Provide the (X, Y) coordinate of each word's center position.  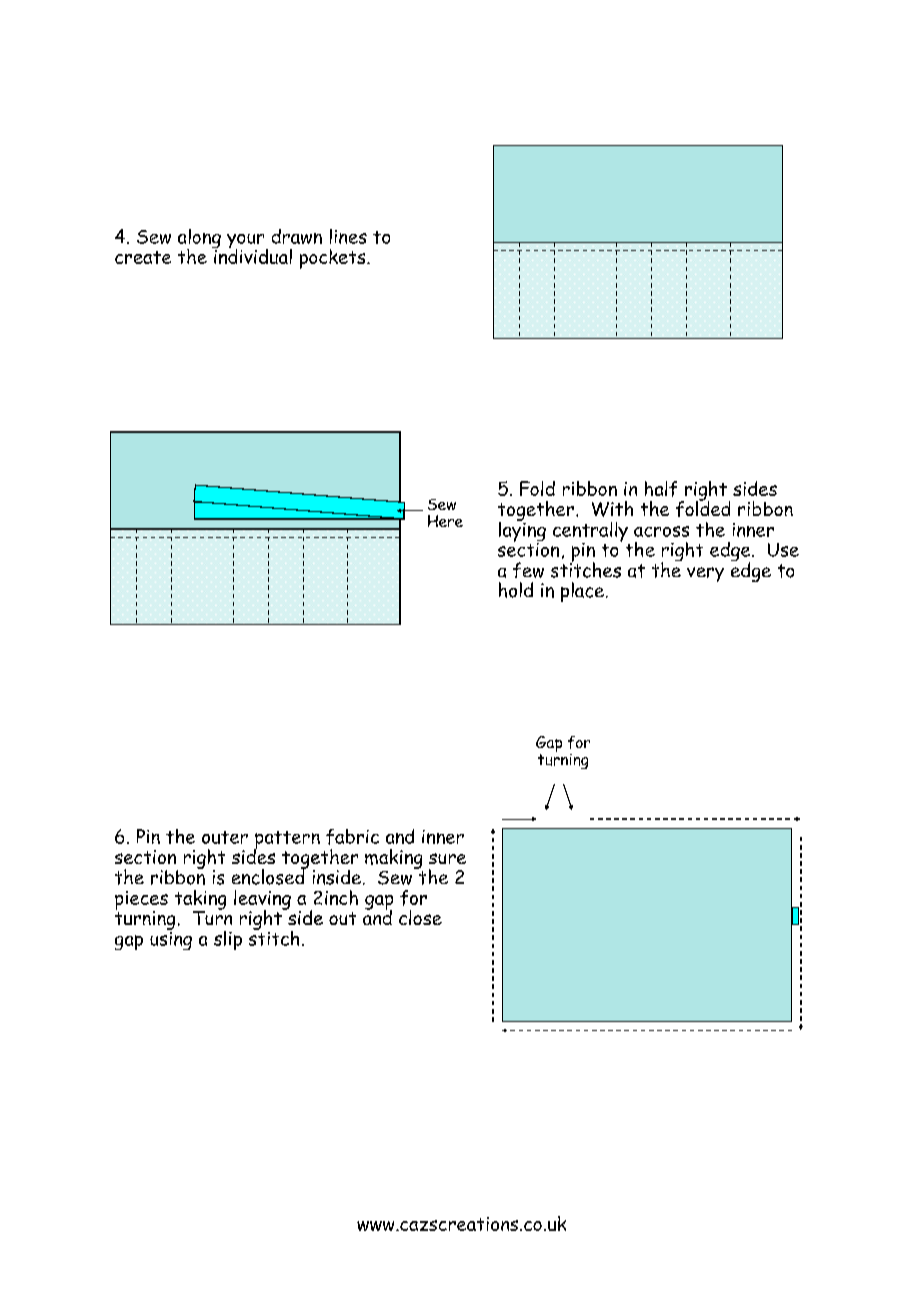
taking (200, 901)
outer (225, 837)
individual (252, 255)
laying (522, 531)
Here (445, 521)
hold (516, 590)
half (661, 489)
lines (348, 236)
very (705, 574)
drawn (297, 236)
